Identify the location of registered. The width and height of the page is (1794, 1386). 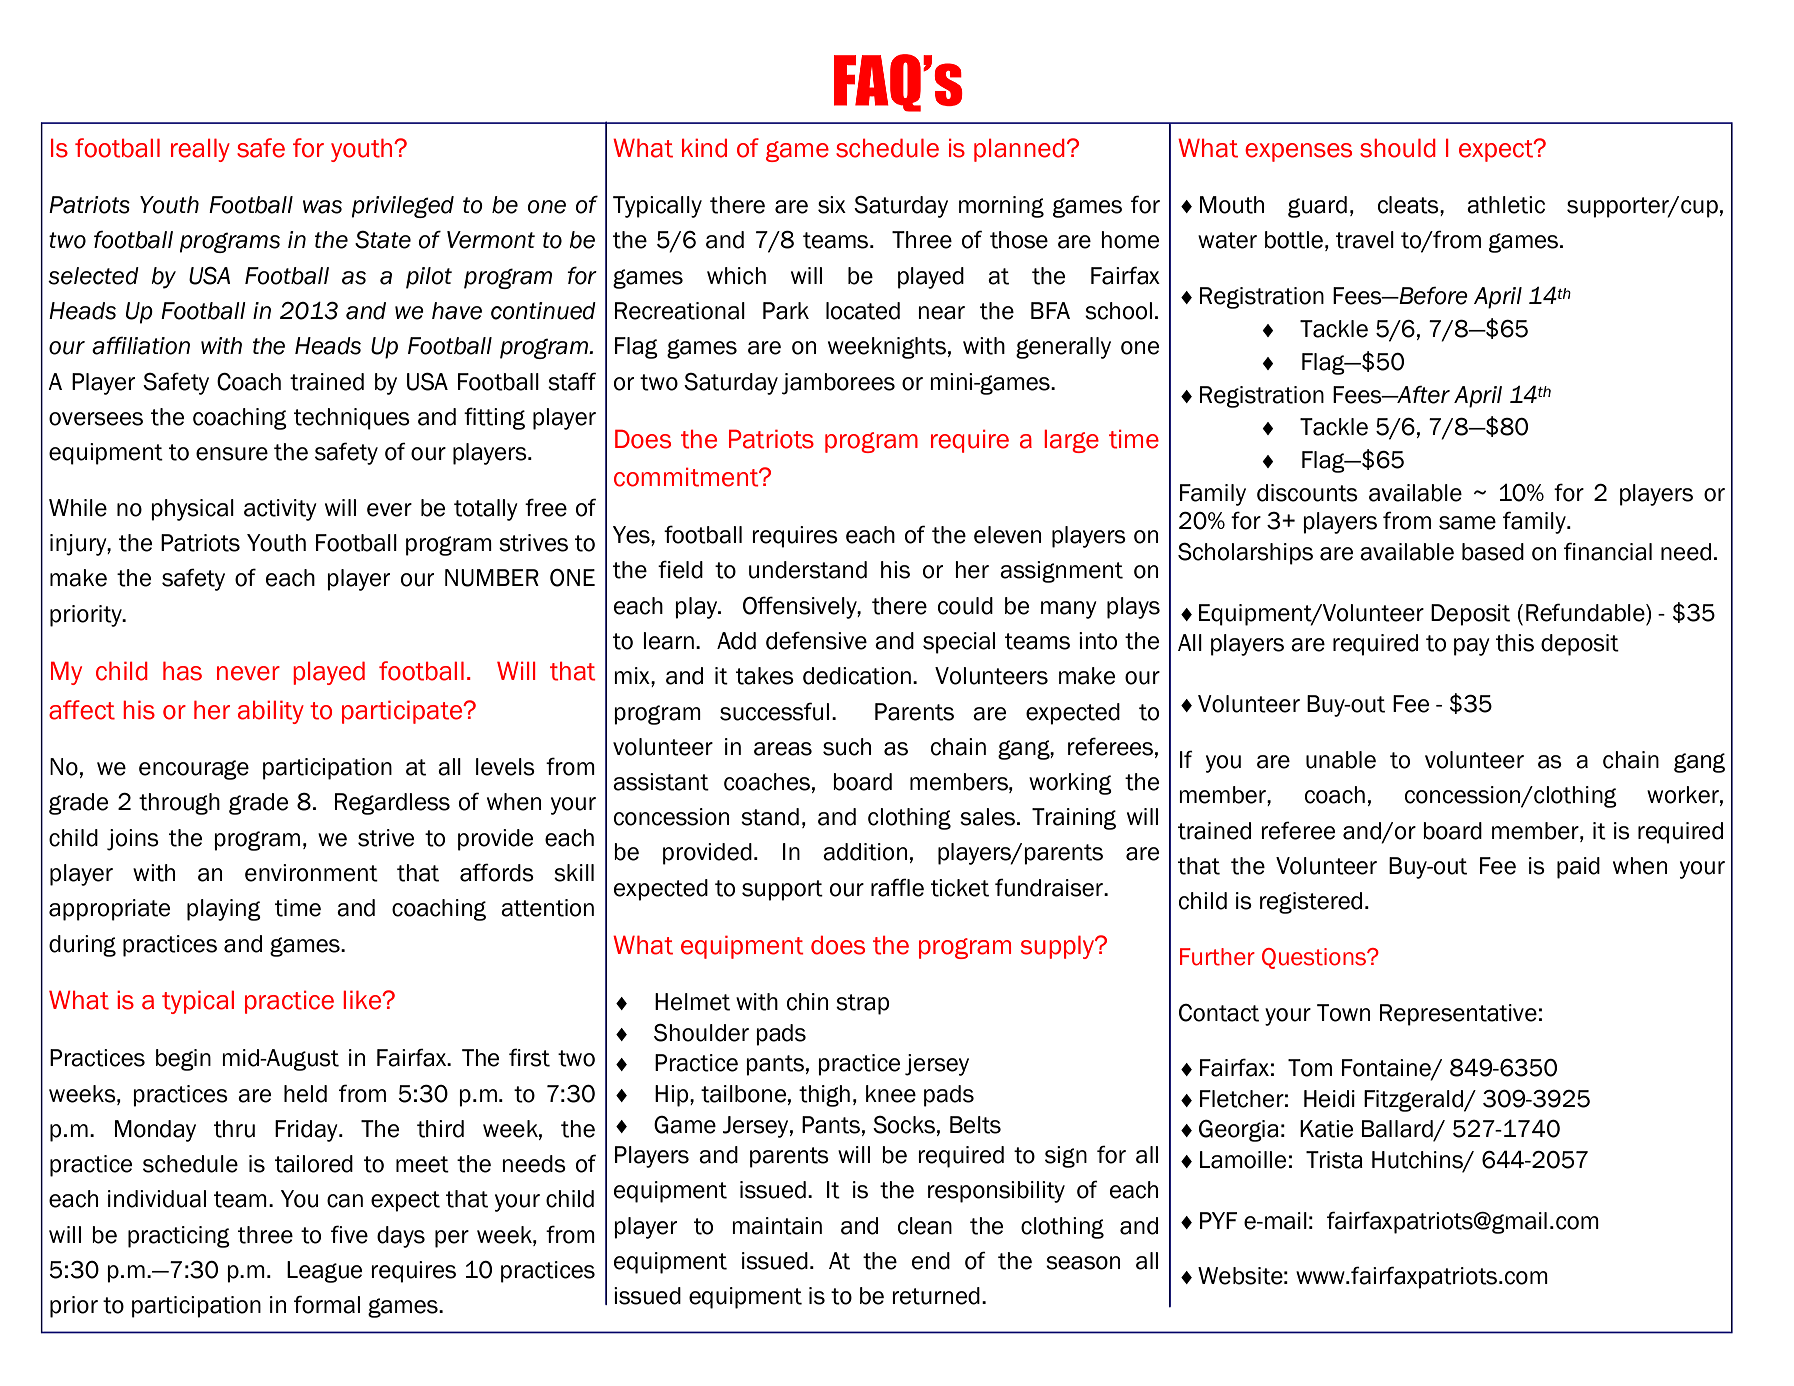
(1311, 903).
